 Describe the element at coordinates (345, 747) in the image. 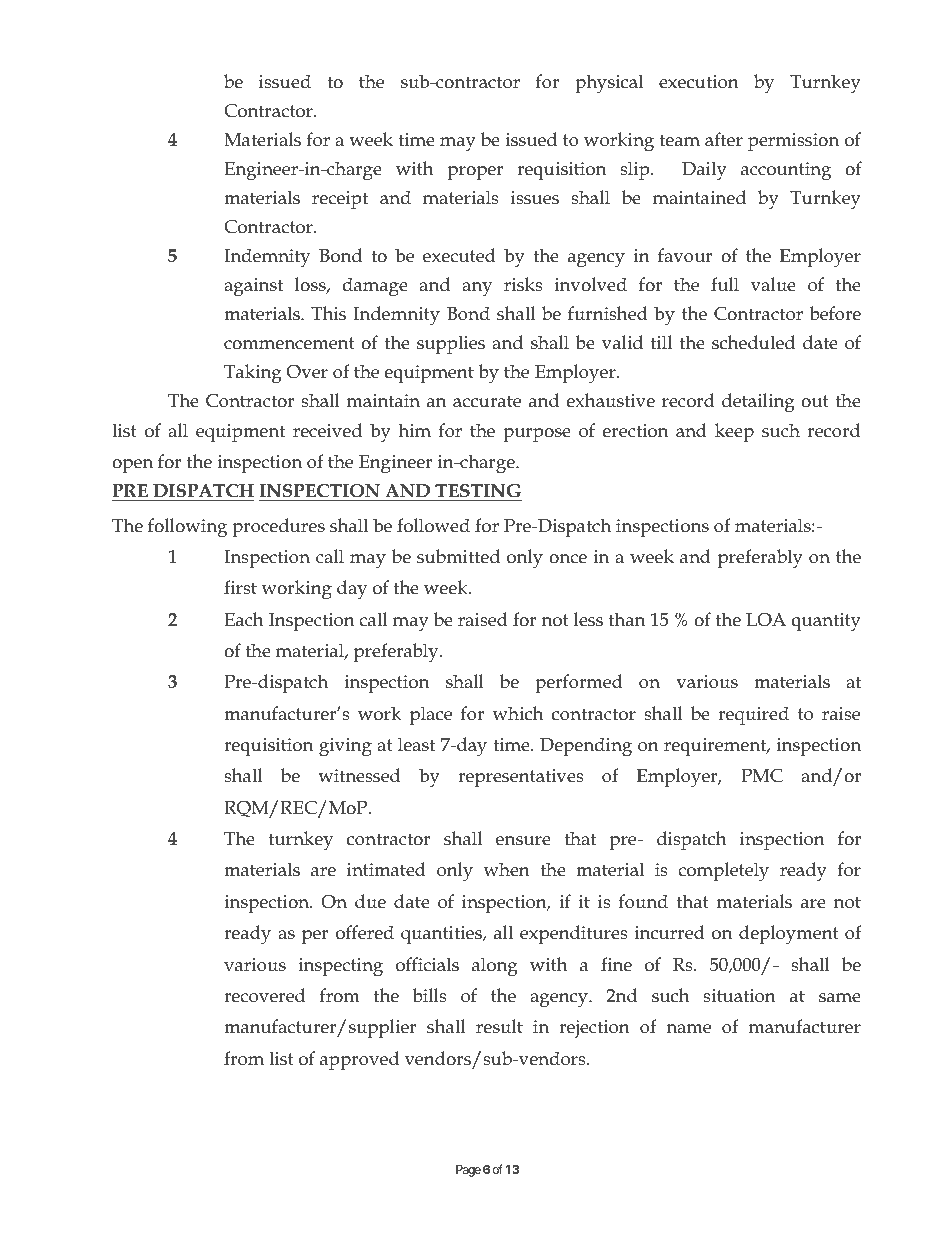

I see `giving` at that location.
